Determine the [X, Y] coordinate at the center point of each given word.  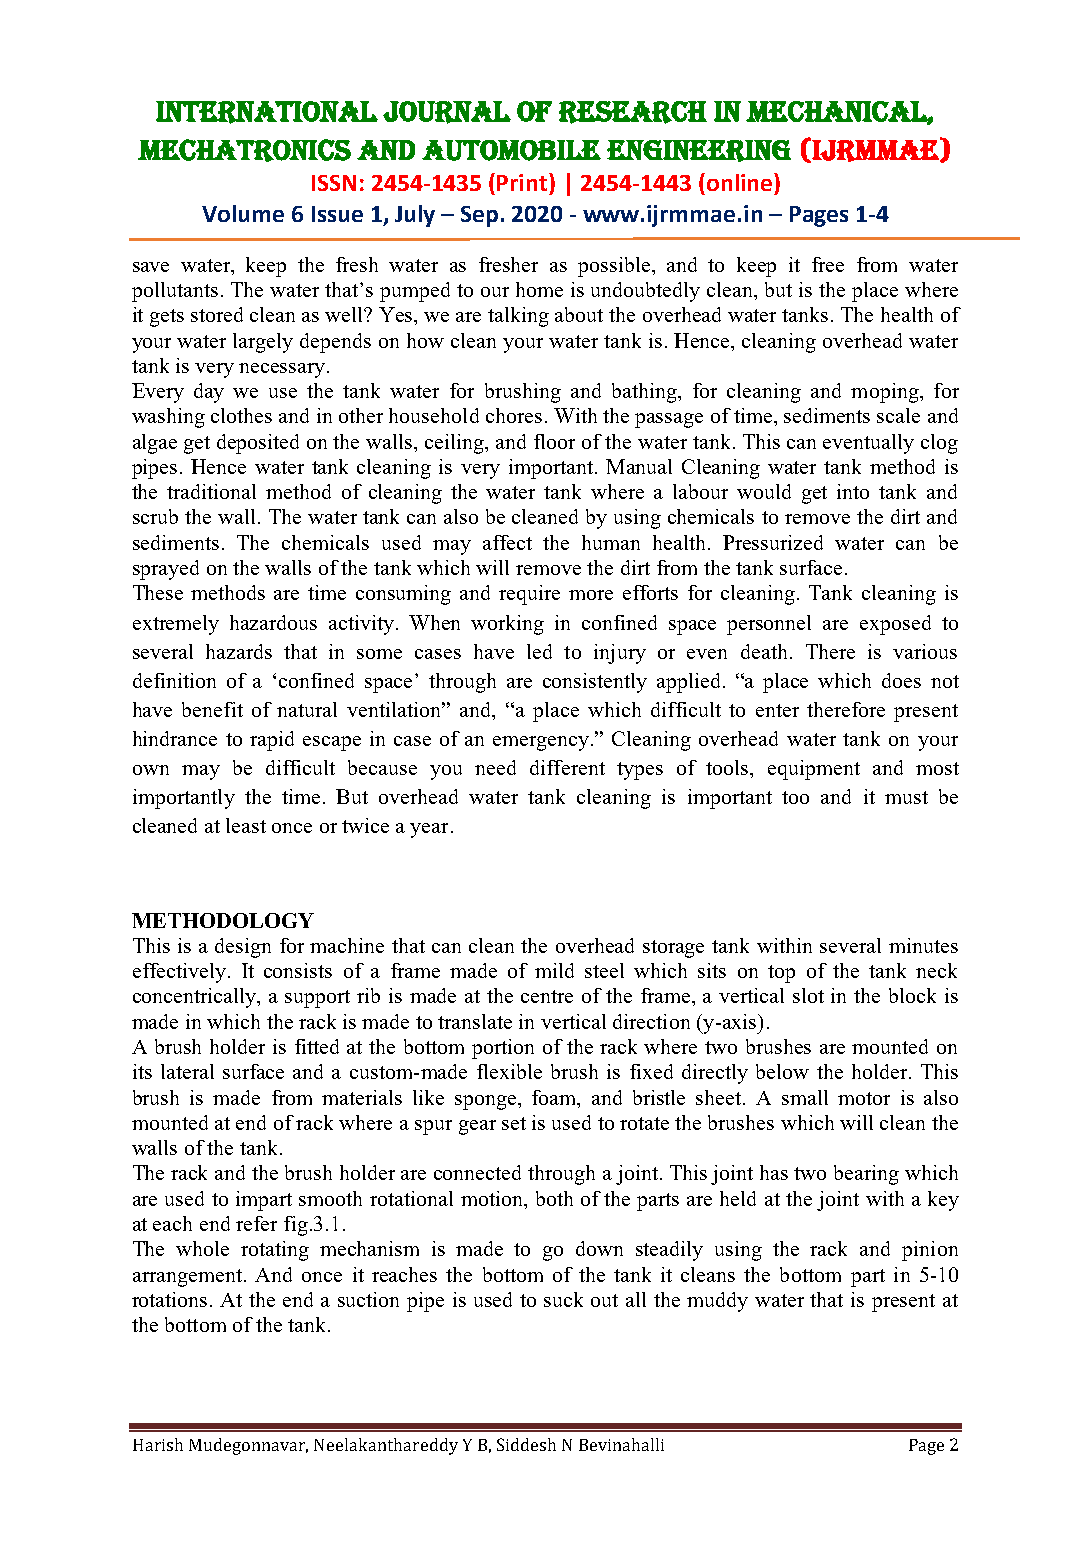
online [739, 182]
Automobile [511, 150]
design [243, 948]
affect [507, 542]
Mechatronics [244, 150]
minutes [923, 945]
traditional [211, 491]
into [853, 491]
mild [554, 970]
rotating [275, 1251]
